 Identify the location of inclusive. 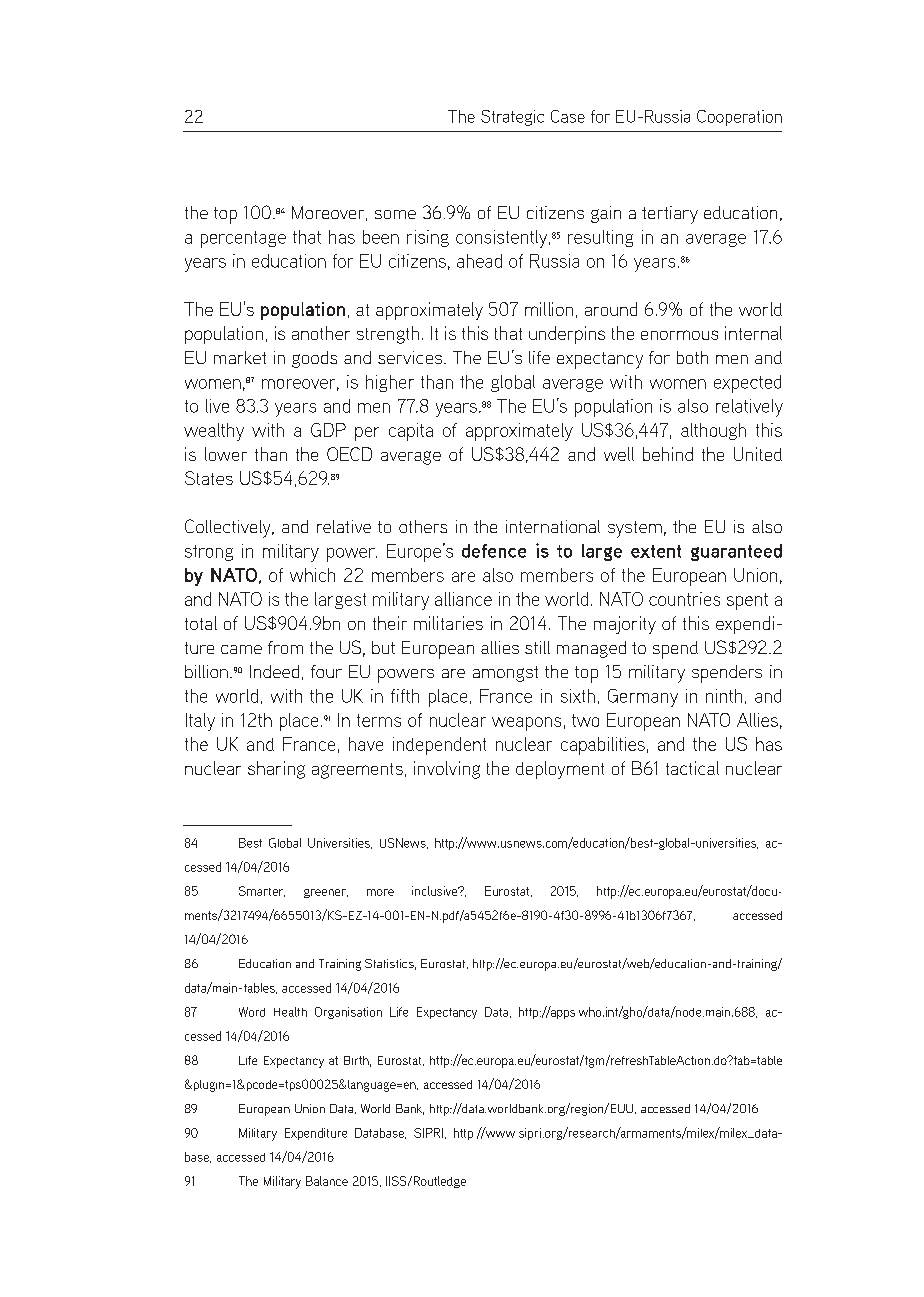
(436, 891).
